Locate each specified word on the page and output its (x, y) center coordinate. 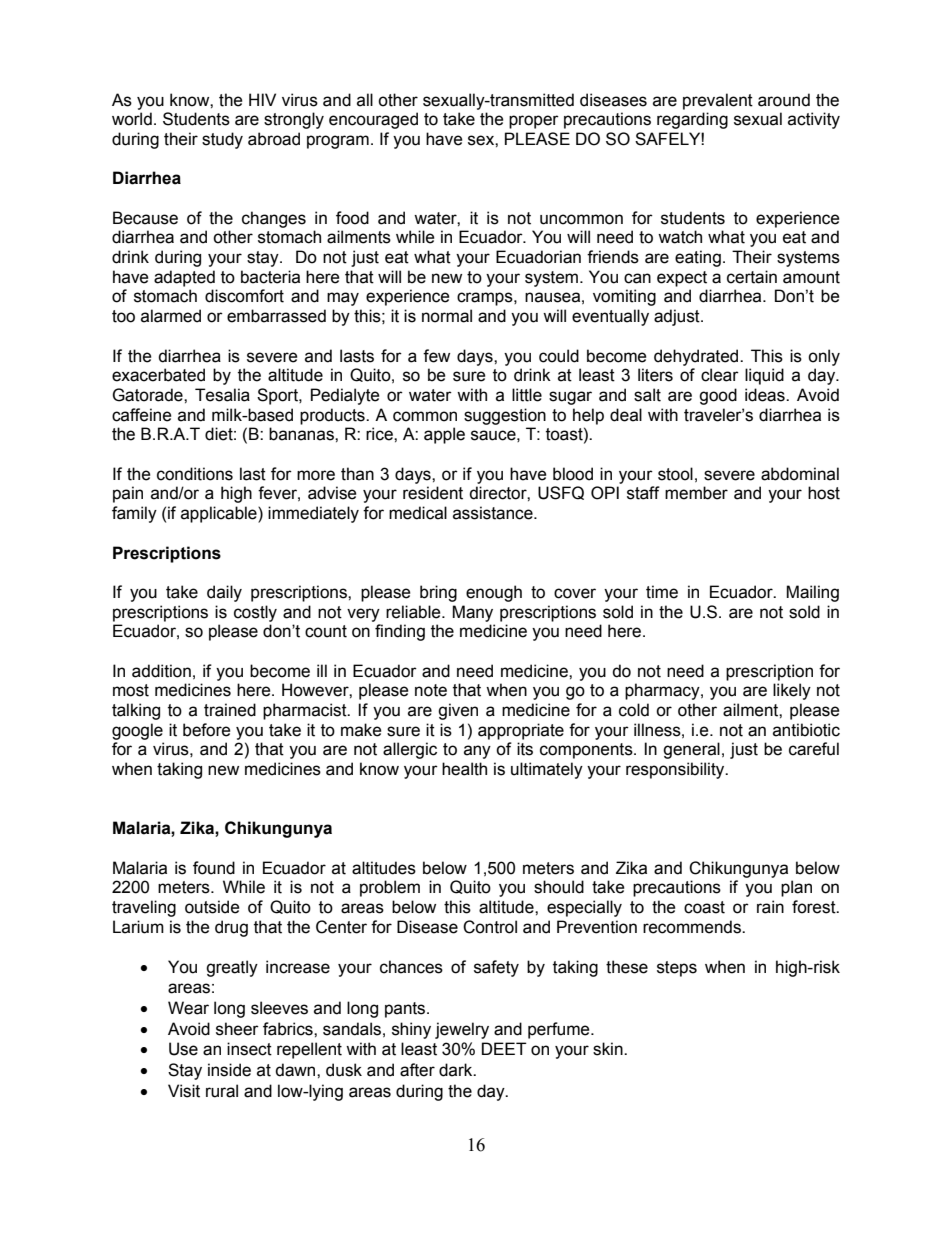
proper (534, 122)
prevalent (718, 101)
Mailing (812, 593)
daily (224, 593)
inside (229, 1070)
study (222, 140)
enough (494, 593)
